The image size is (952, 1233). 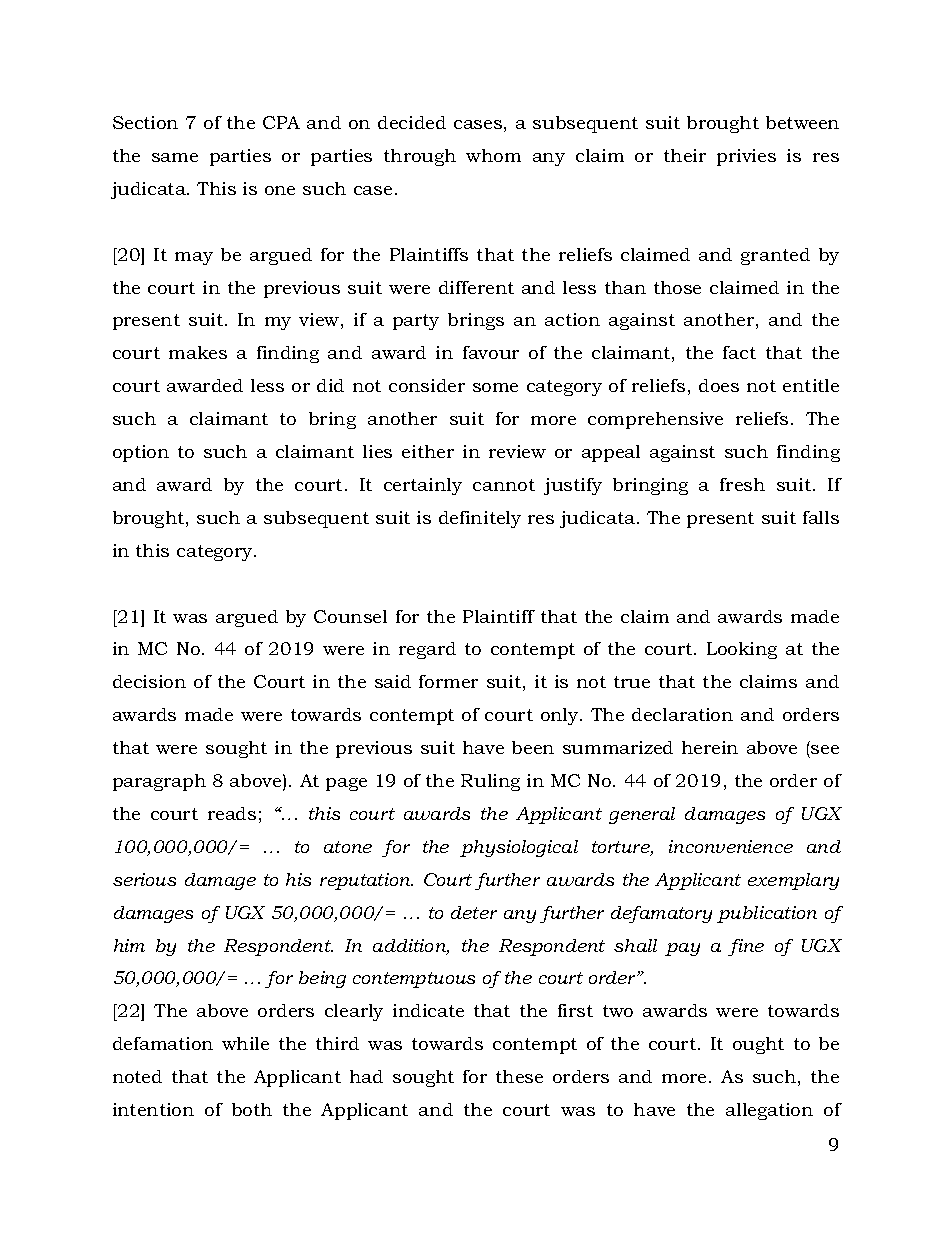 What do you see at coordinates (427, 650) in the screenshot?
I see `regard` at bounding box center [427, 650].
